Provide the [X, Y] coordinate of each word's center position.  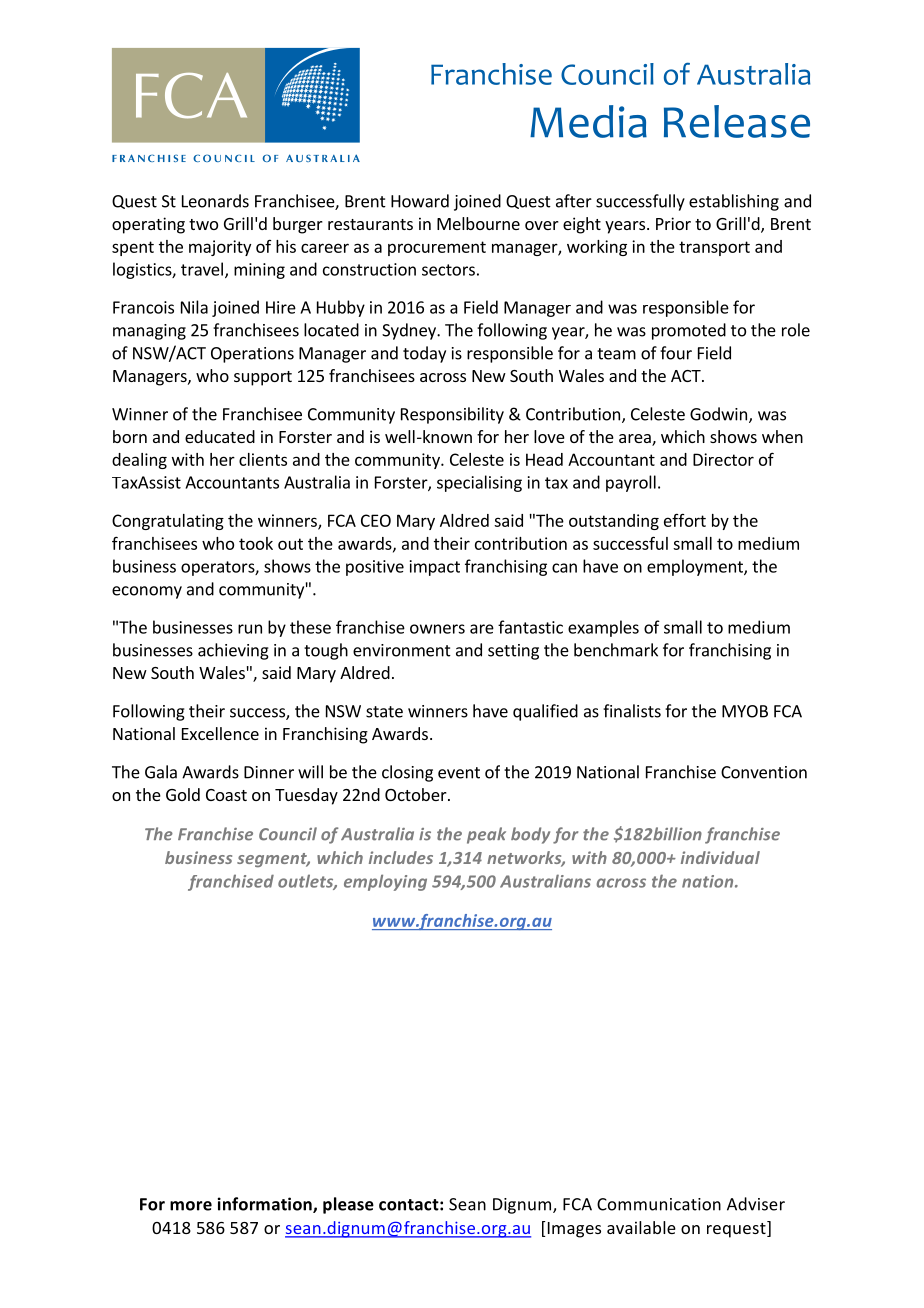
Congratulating [168, 522]
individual [720, 857]
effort [685, 520]
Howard [420, 201]
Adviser [756, 1204]
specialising [479, 483]
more [191, 1206]
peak [486, 835]
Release [737, 121]
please [348, 1205]
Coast [226, 795]
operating [148, 225]
